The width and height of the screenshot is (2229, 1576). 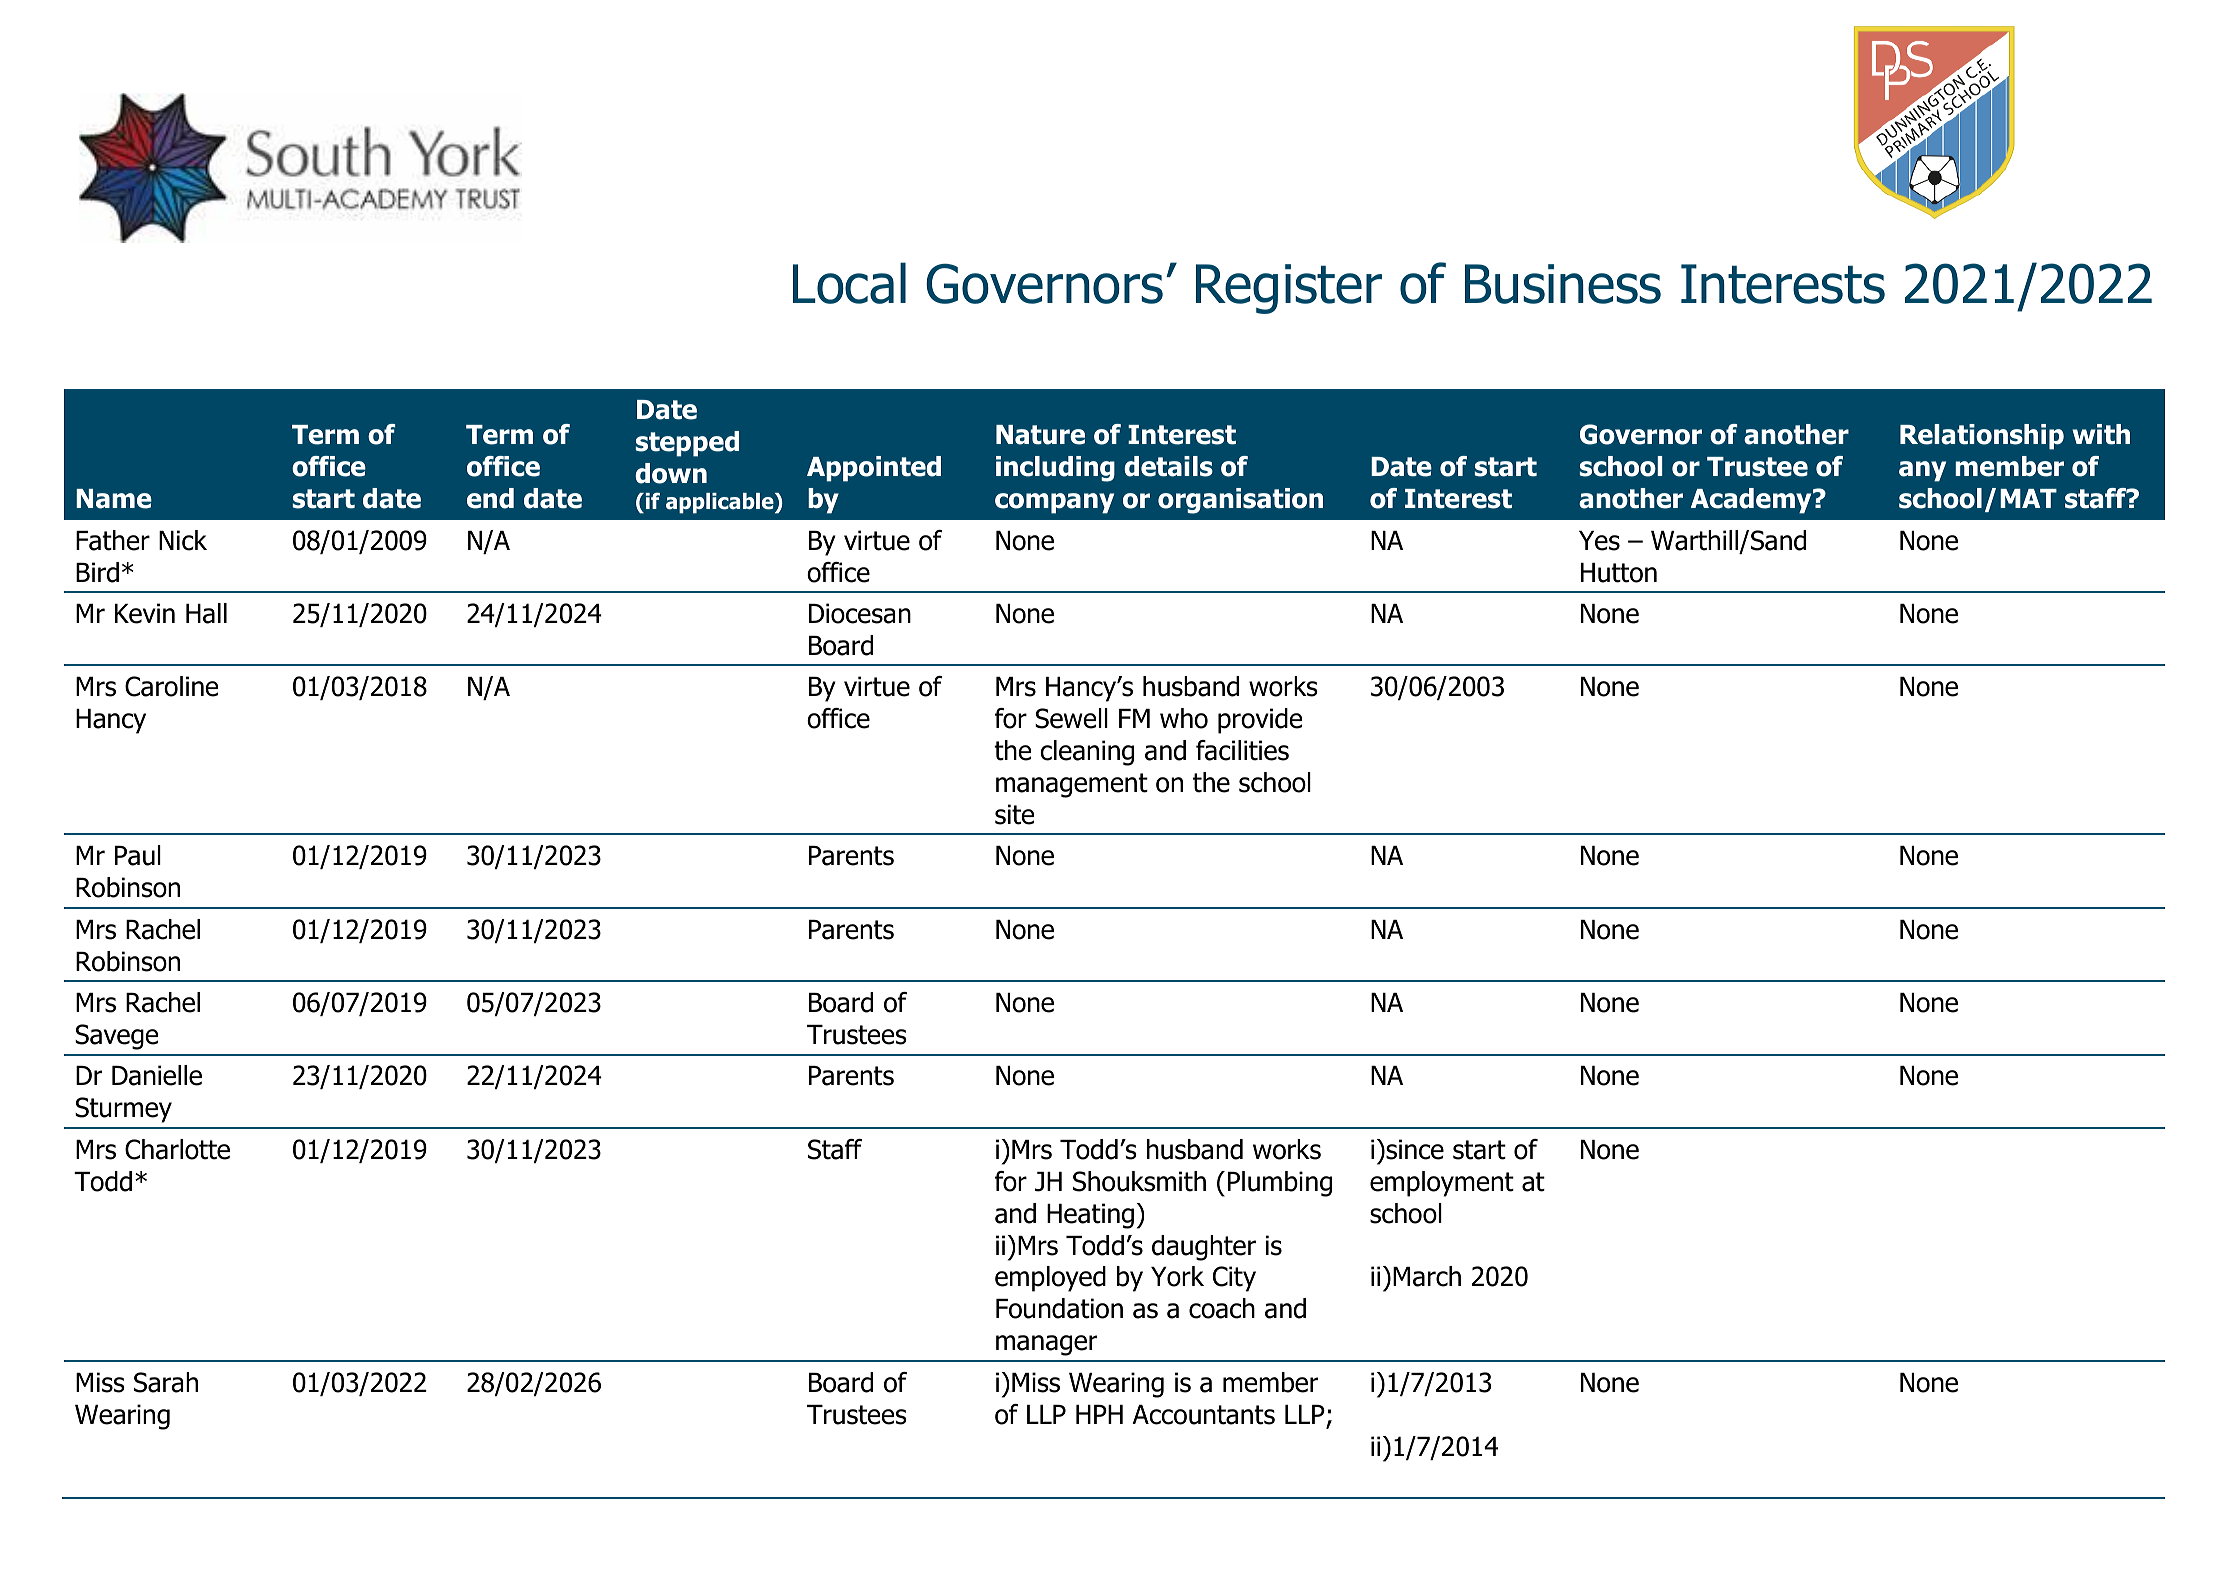 I want to click on Paul, so click(x=138, y=855).
